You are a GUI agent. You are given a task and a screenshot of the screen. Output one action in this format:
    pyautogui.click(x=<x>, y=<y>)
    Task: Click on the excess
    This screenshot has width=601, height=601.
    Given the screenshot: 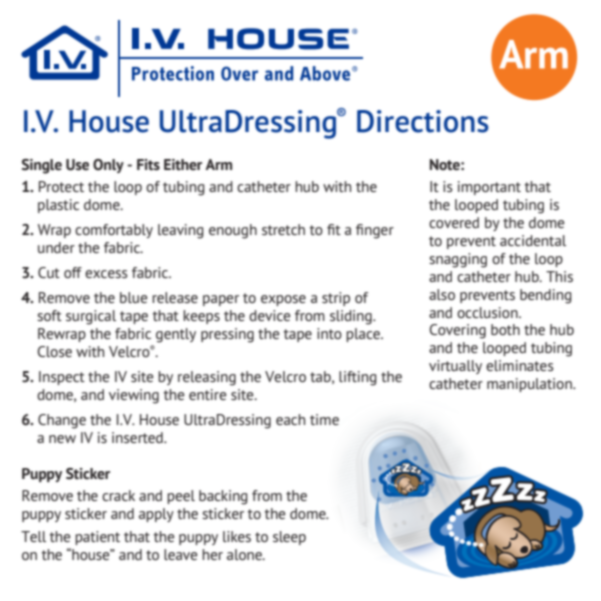 What is the action you would take?
    pyautogui.click(x=106, y=274)
